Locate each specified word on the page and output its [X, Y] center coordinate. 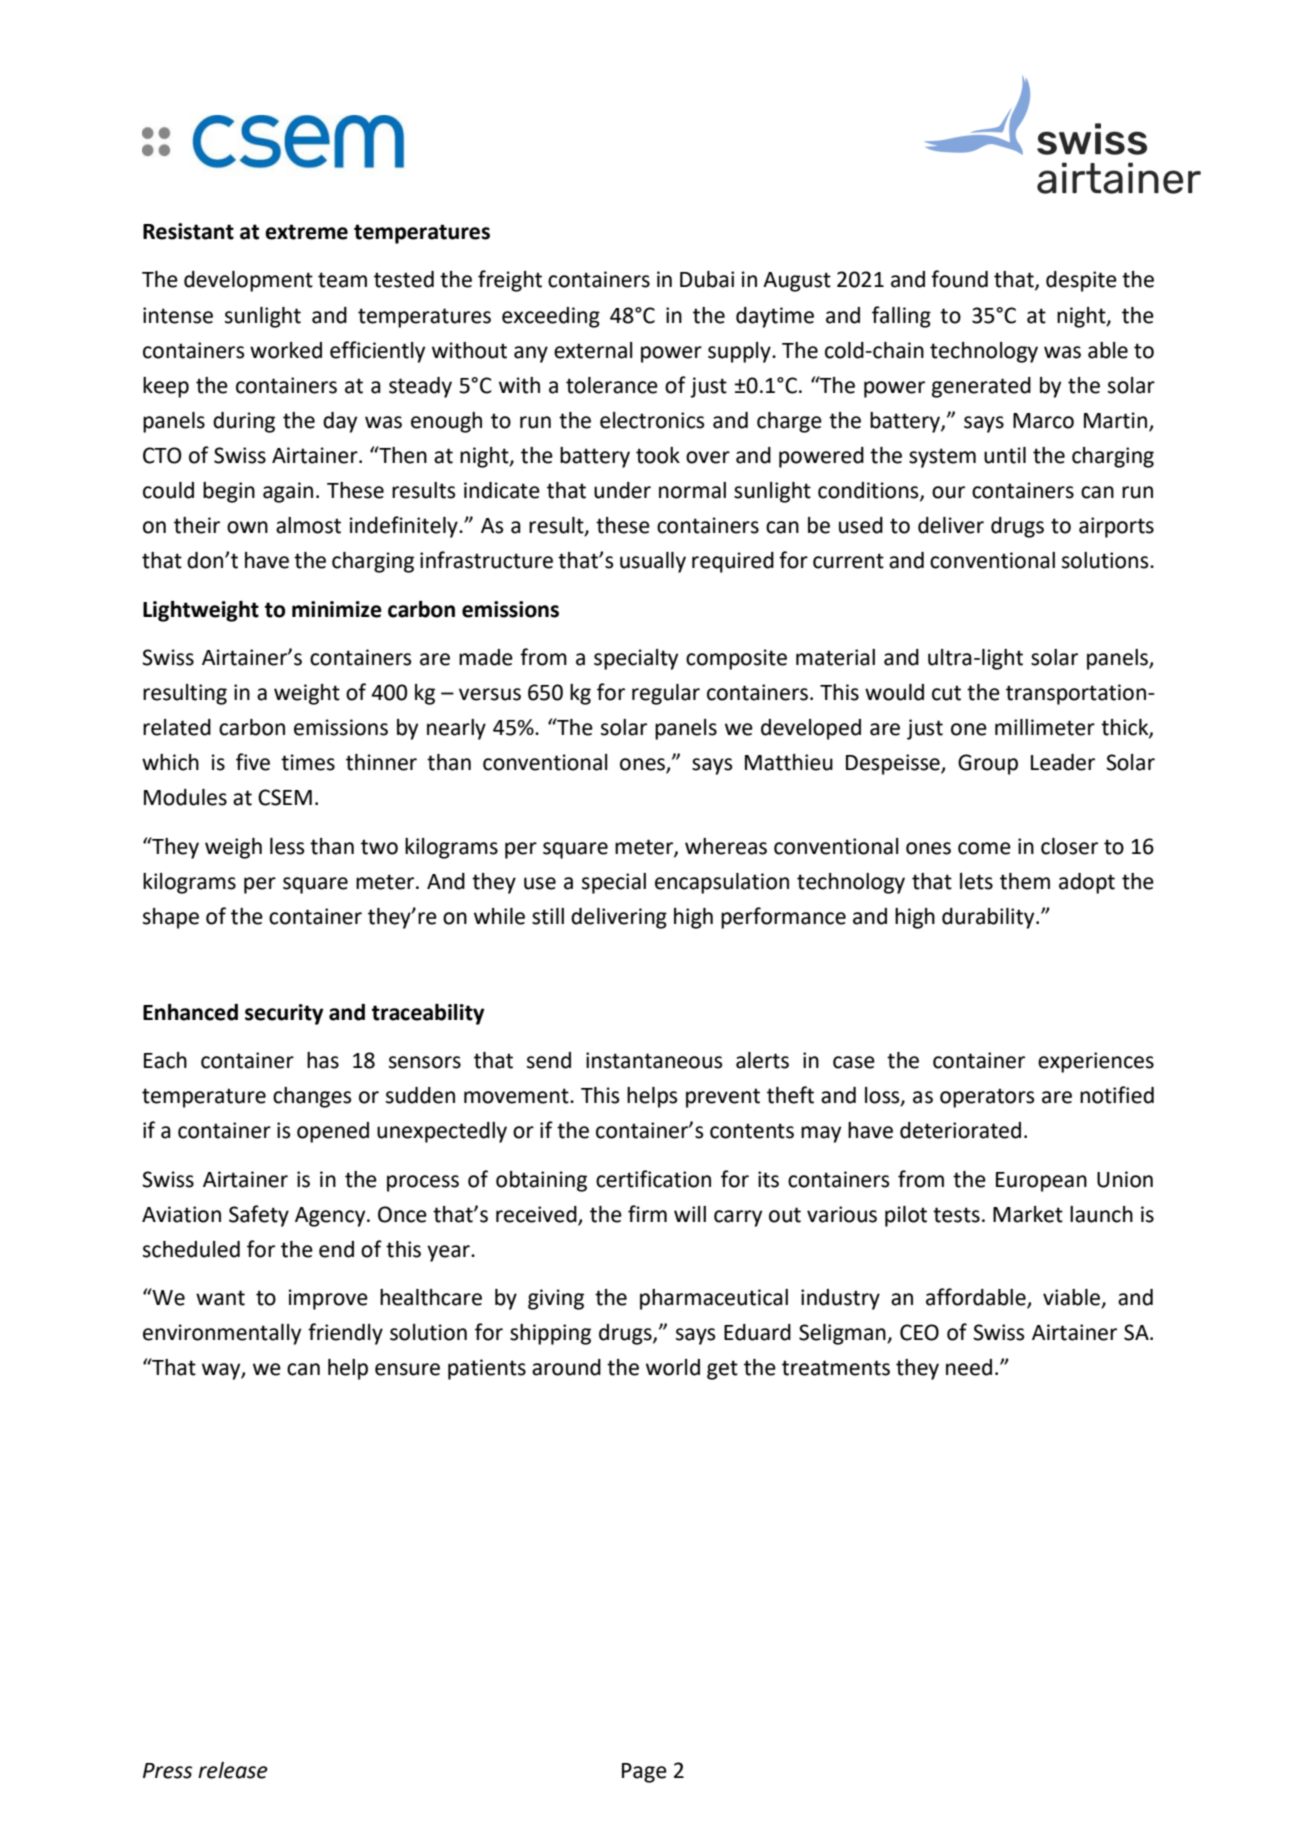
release [233, 1770]
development [248, 281]
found [959, 279]
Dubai [707, 279]
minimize [337, 609]
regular [666, 694]
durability [989, 918]
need [969, 1367]
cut [946, 693]
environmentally [222, 1334]
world [673, 1367]
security [284, 1014]
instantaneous [654, 1060]
